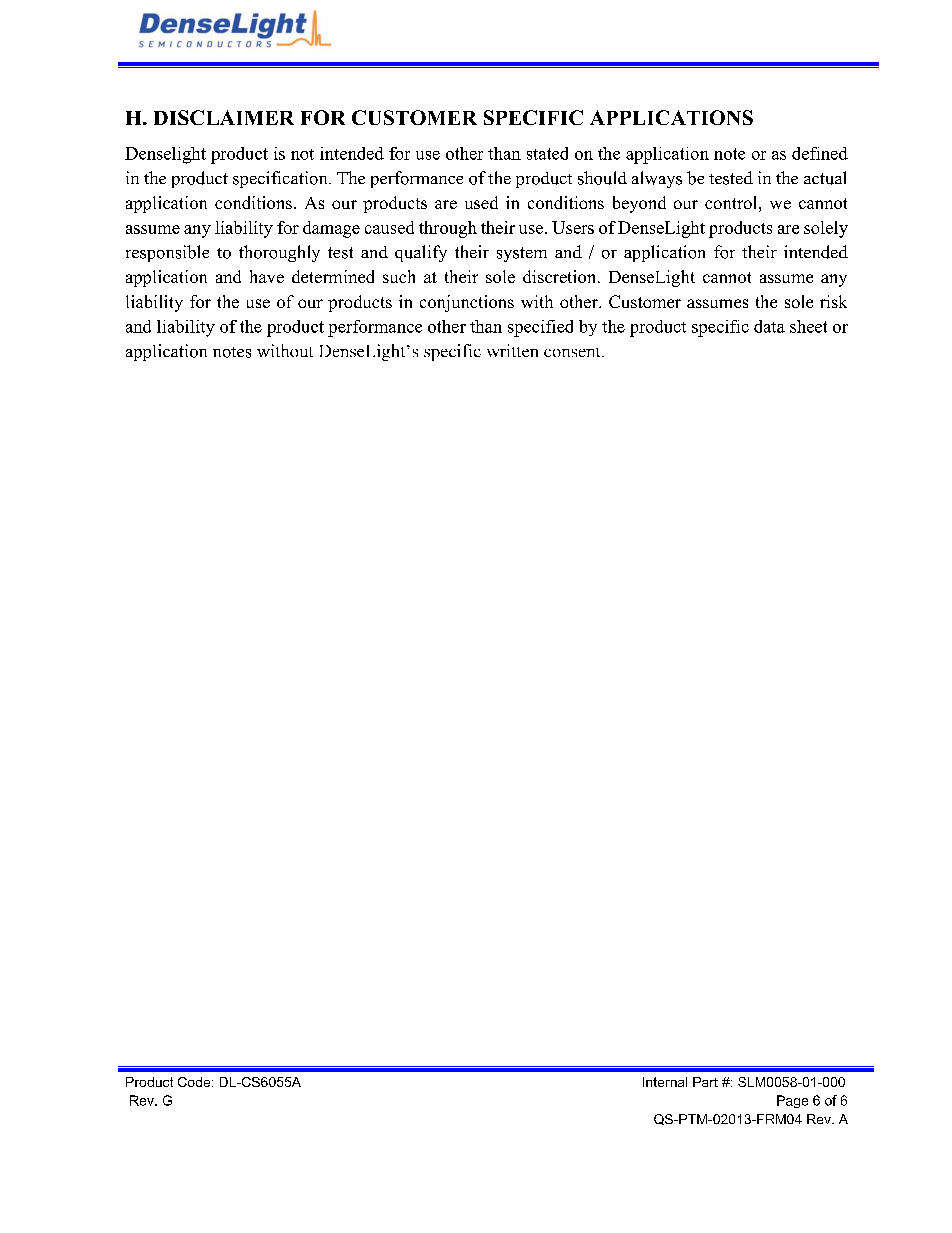 Image resolution: width=952 pixels, height=1233 pixels. Describe the element at coordinates (537, 301) in the screenshot. I see `with` at that location.
